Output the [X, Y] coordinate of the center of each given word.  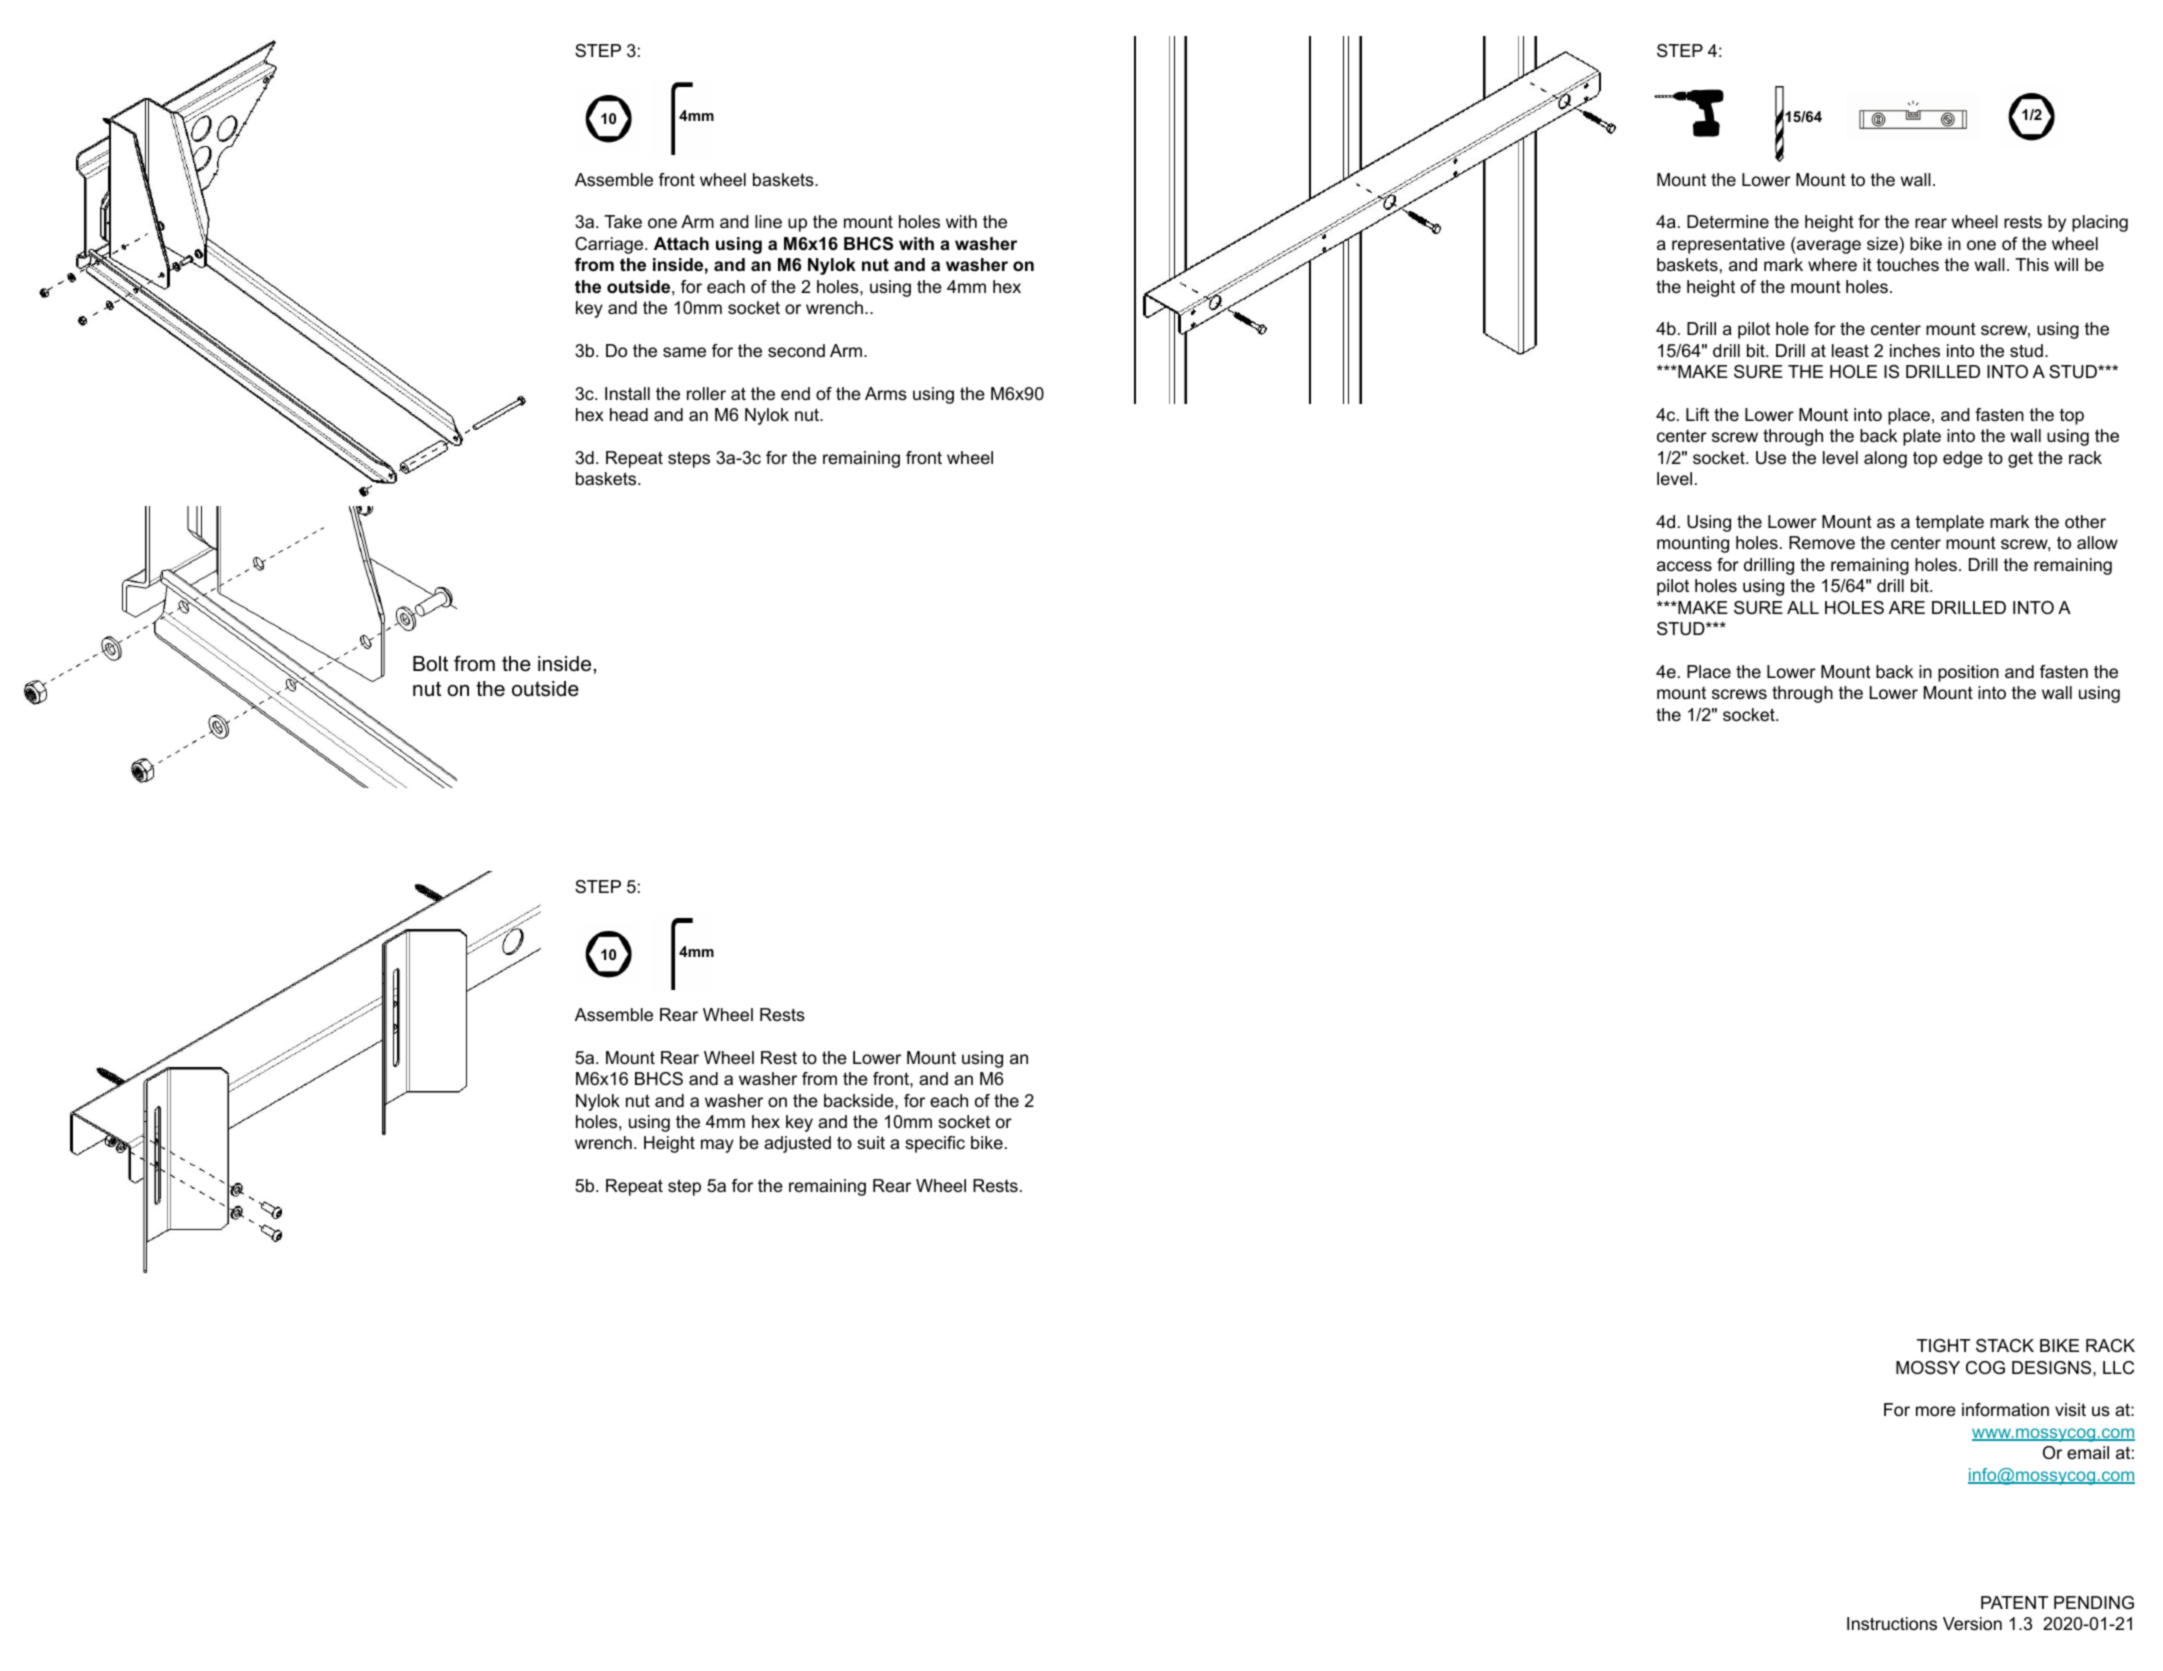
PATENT [2014, 1602]
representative [1728, 245]
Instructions [1892, 1624]
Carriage [610, 245]
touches [1908, 265]
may [717, 1146]
